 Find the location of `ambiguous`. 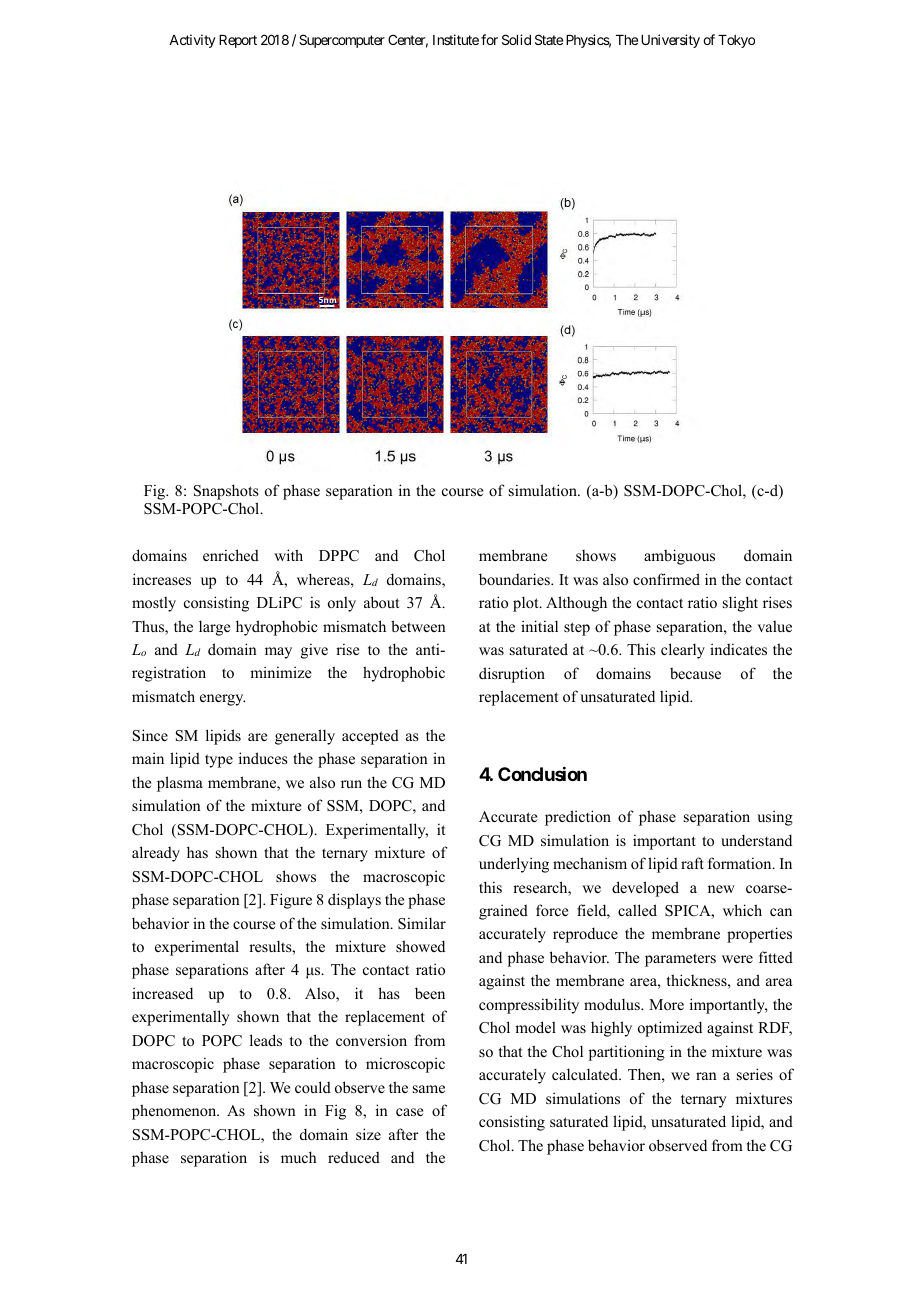

ambiguous is located at coordinates (679, 557).
